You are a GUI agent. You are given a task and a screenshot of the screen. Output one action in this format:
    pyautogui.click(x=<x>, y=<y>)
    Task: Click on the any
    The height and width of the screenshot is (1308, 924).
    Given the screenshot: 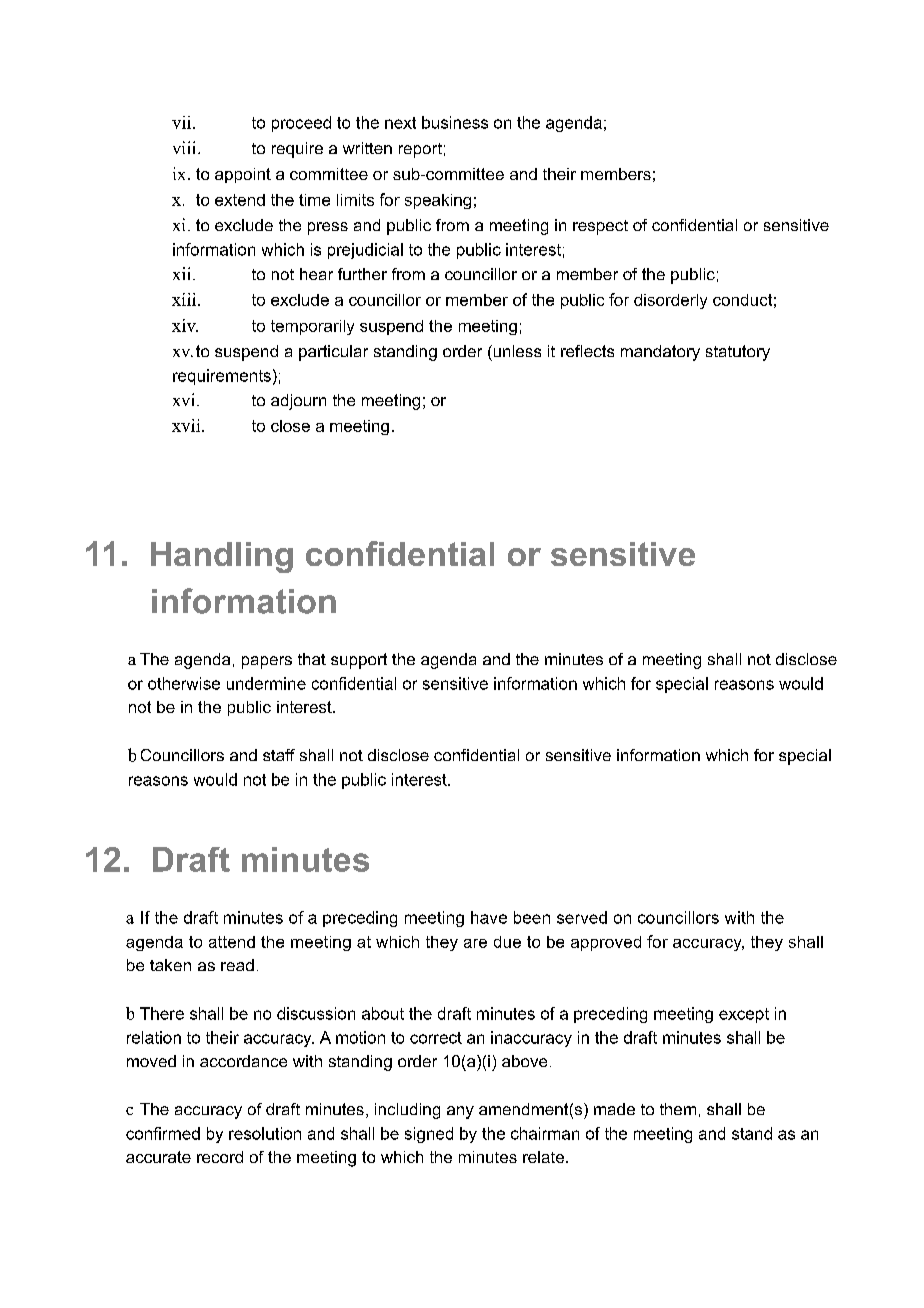 What is the action you would take?
    pyautogui.click(x=460, y=1112)
